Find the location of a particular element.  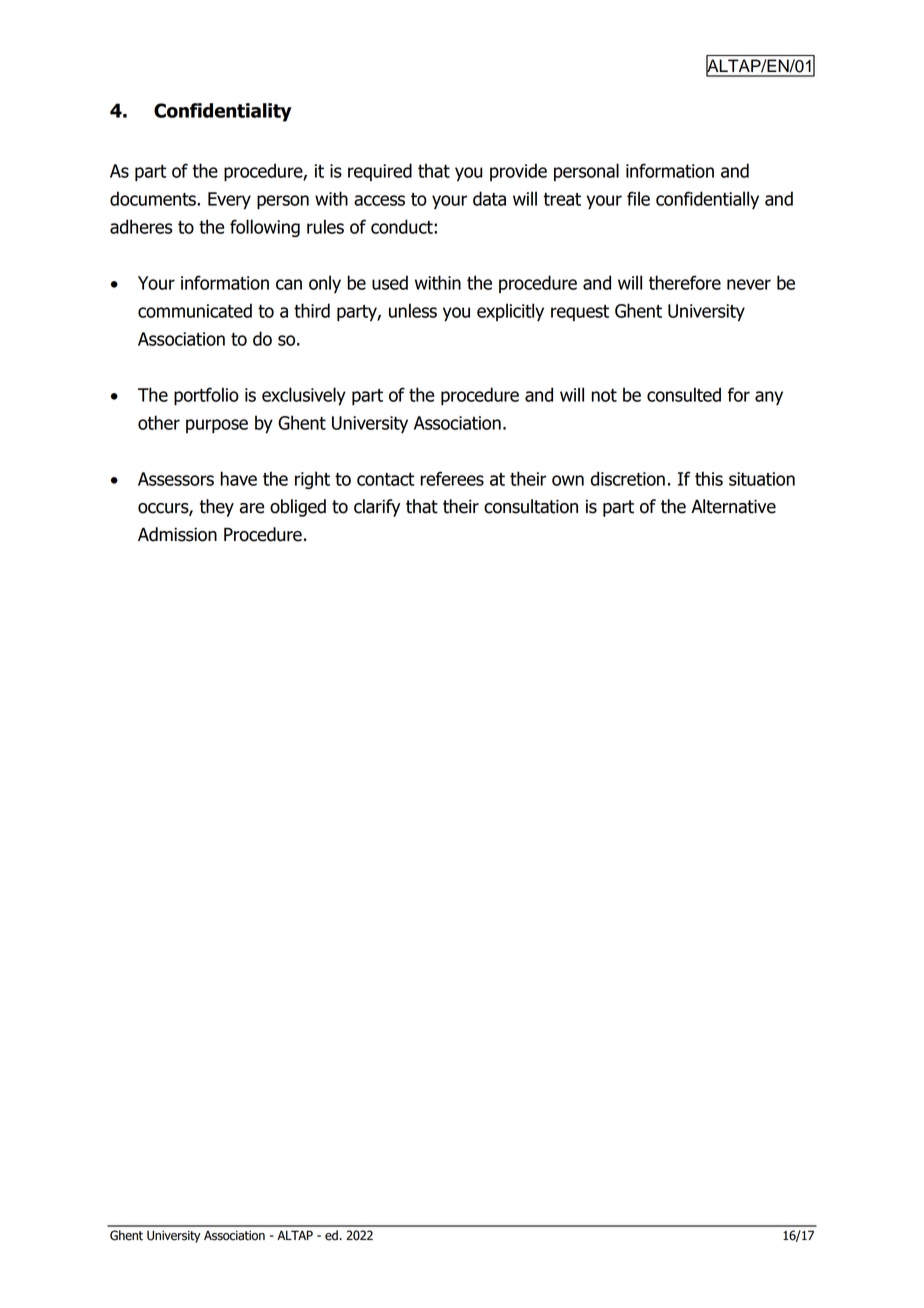

purpose is located at coordinates (217, 426).
